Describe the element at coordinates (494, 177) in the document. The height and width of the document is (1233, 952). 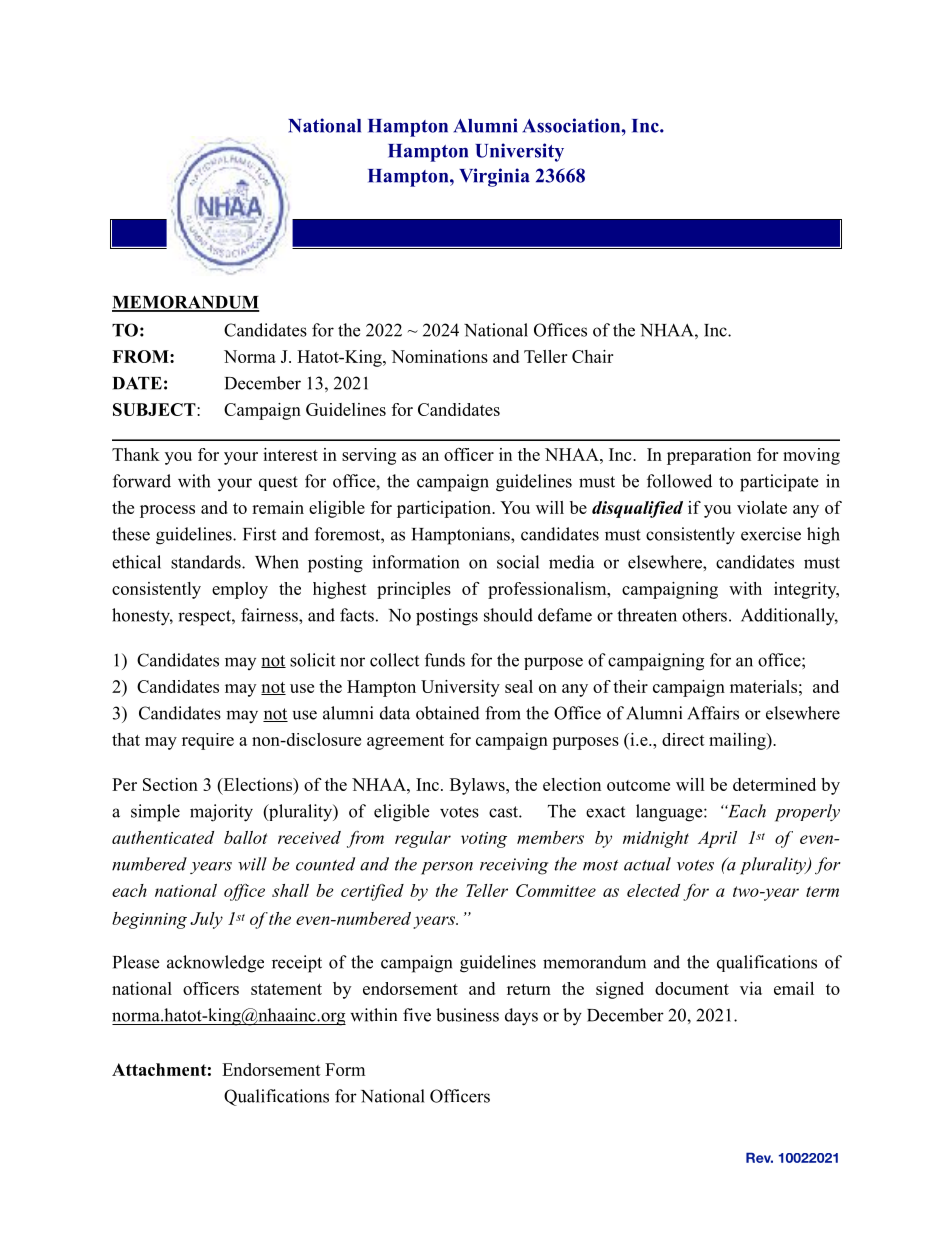
I see `Virginia` at that location.
